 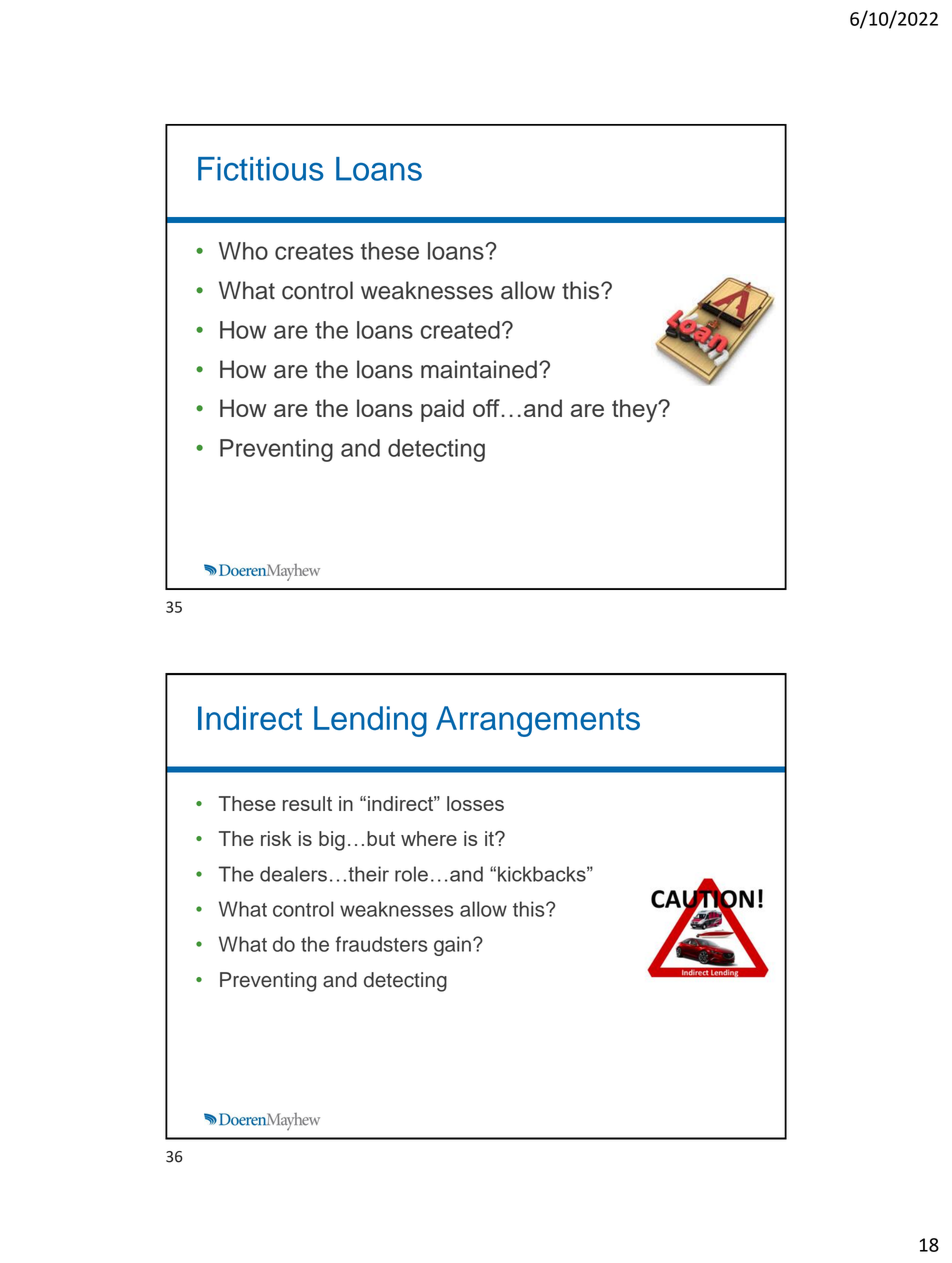 What do you see at coordinates (460, 330) in the image?
I see `created` at bounding box center [460, 330].
